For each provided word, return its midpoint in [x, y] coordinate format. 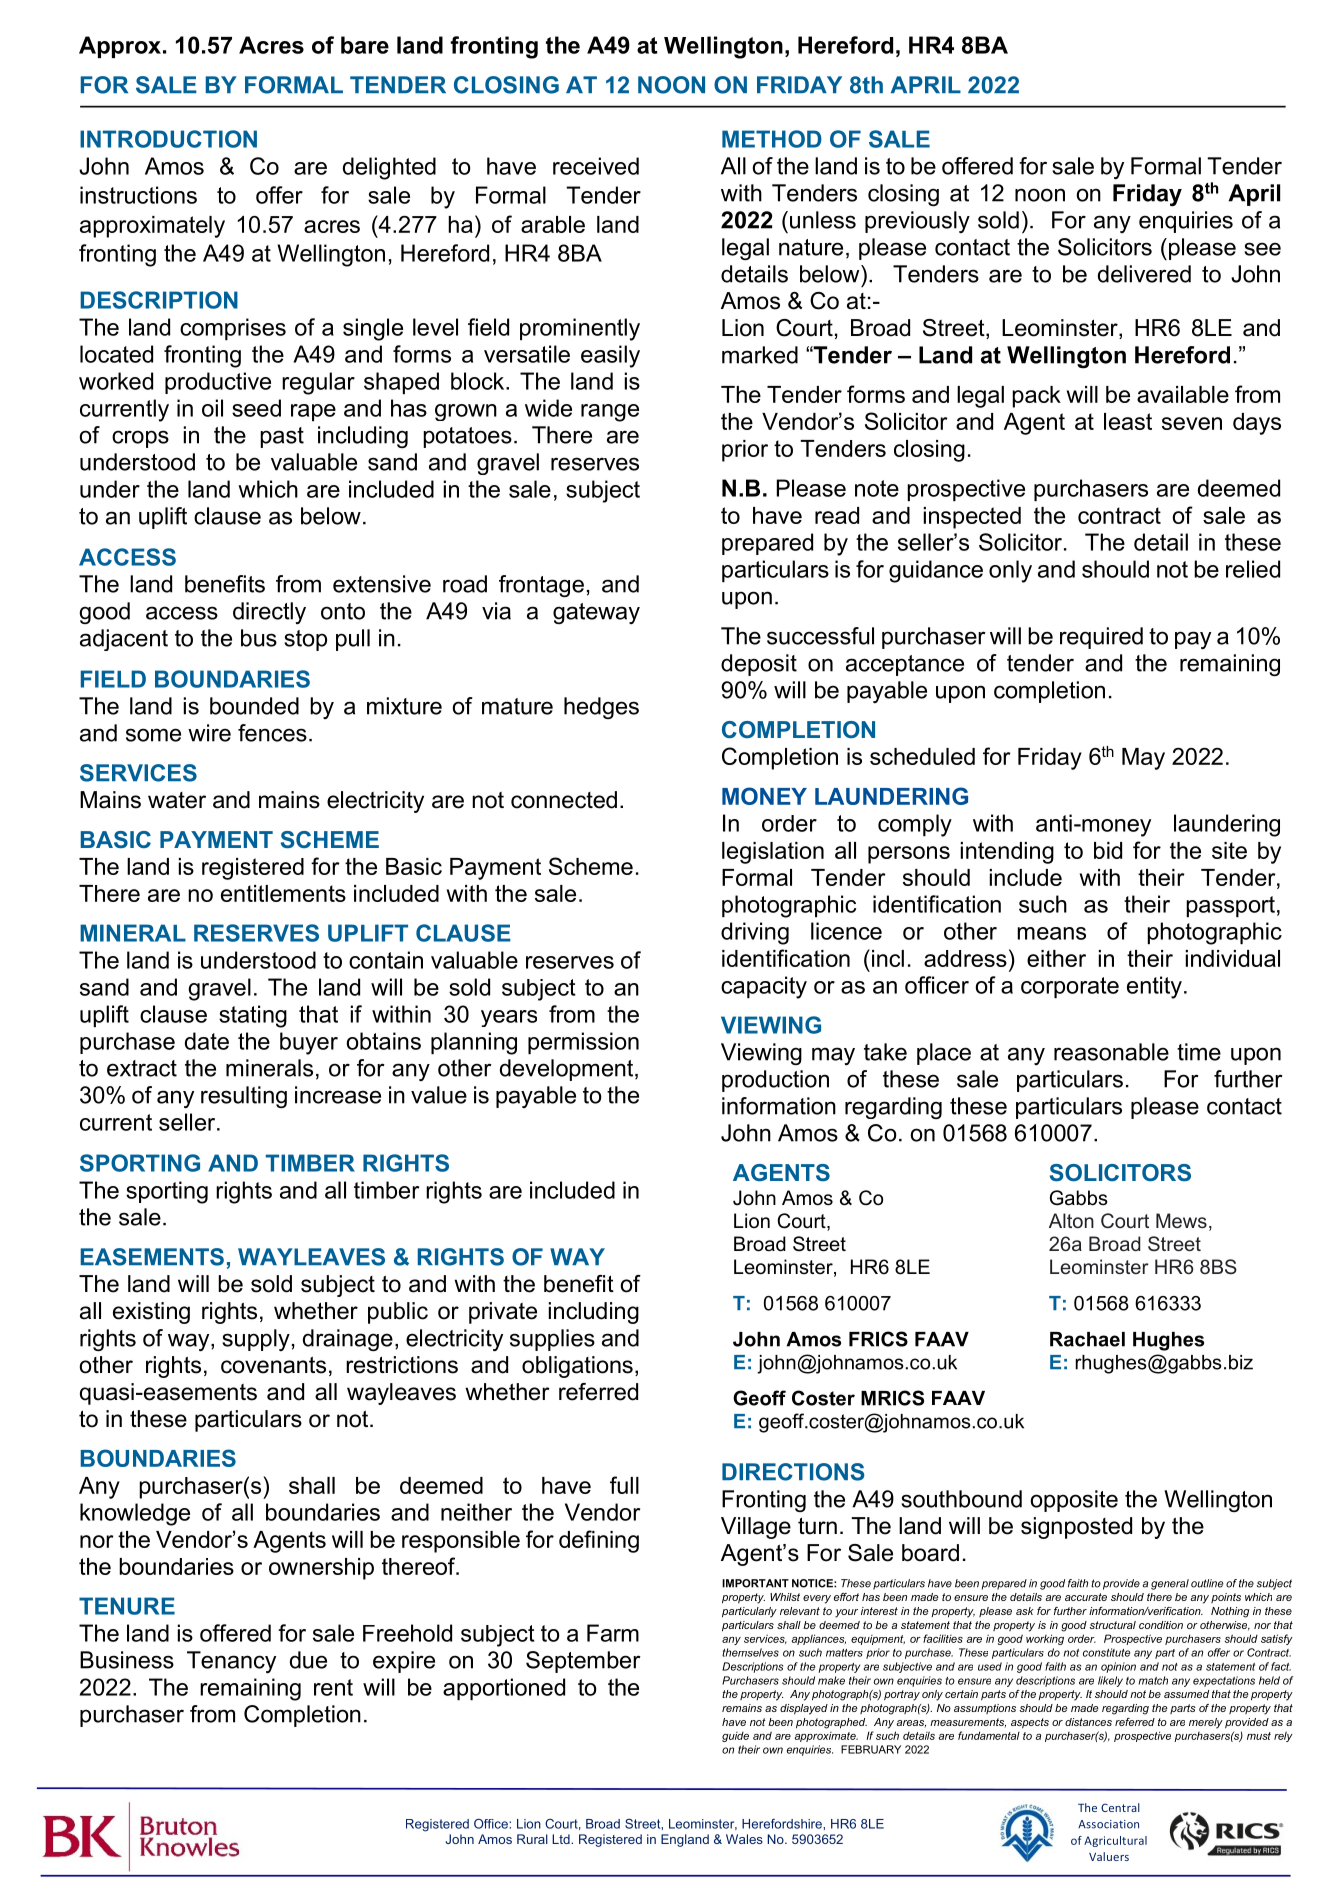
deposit [759, 665]
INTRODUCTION [168, 139]
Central [1120, 1807]
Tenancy [231, 1662]
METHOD [772, 139]
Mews [1181, 1220]
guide [735, 1737]
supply [256, 1340]
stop [305, 640]
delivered [1144, 274]
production [775, 1081]
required [1101, 638]
